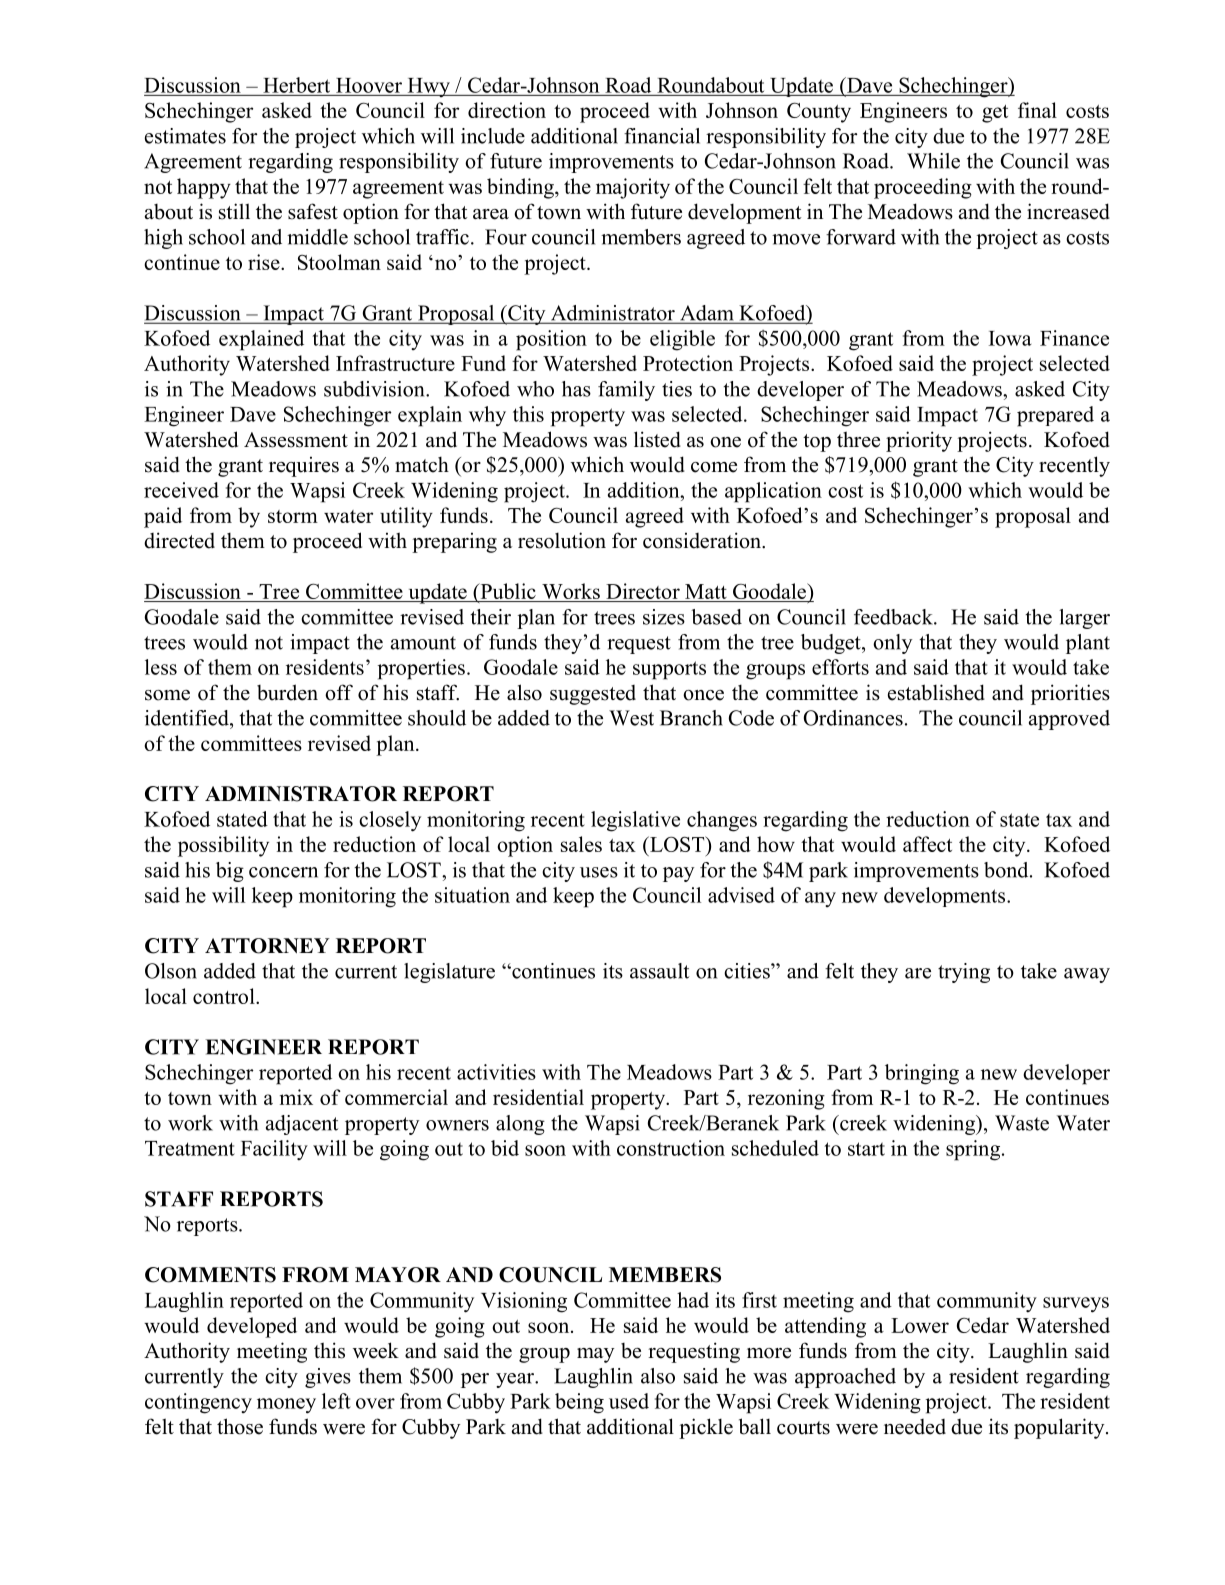 The image size is (1225, 1585). I want to click on listed, so click(657, 439).
